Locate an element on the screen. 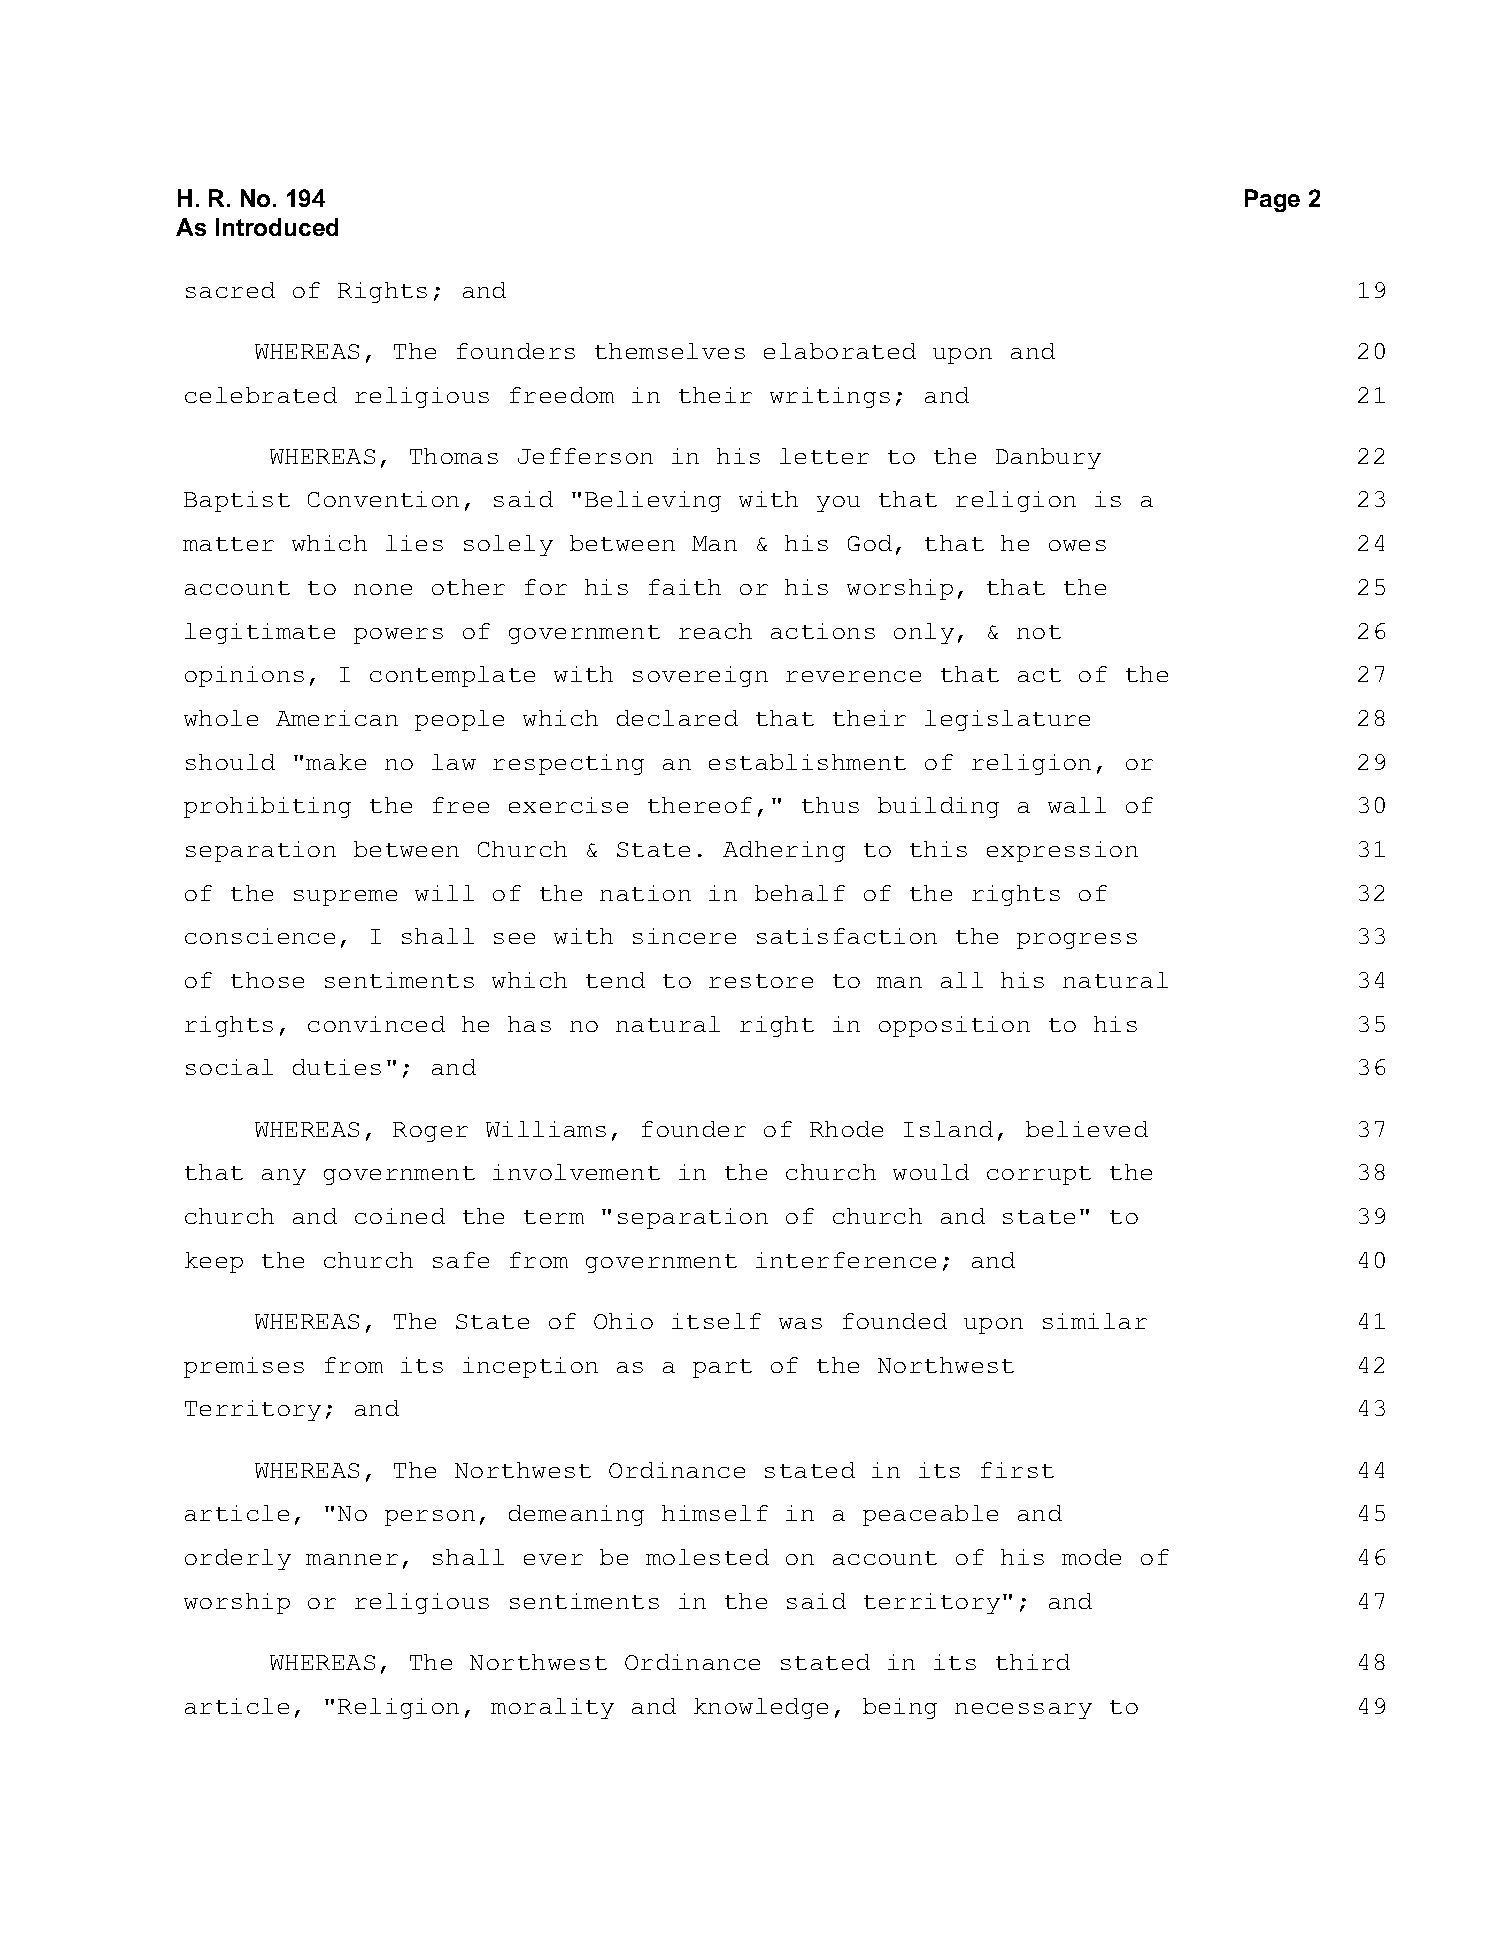 The image size is (1498, 1938). similar is located at coordinates (1095, 1321).
